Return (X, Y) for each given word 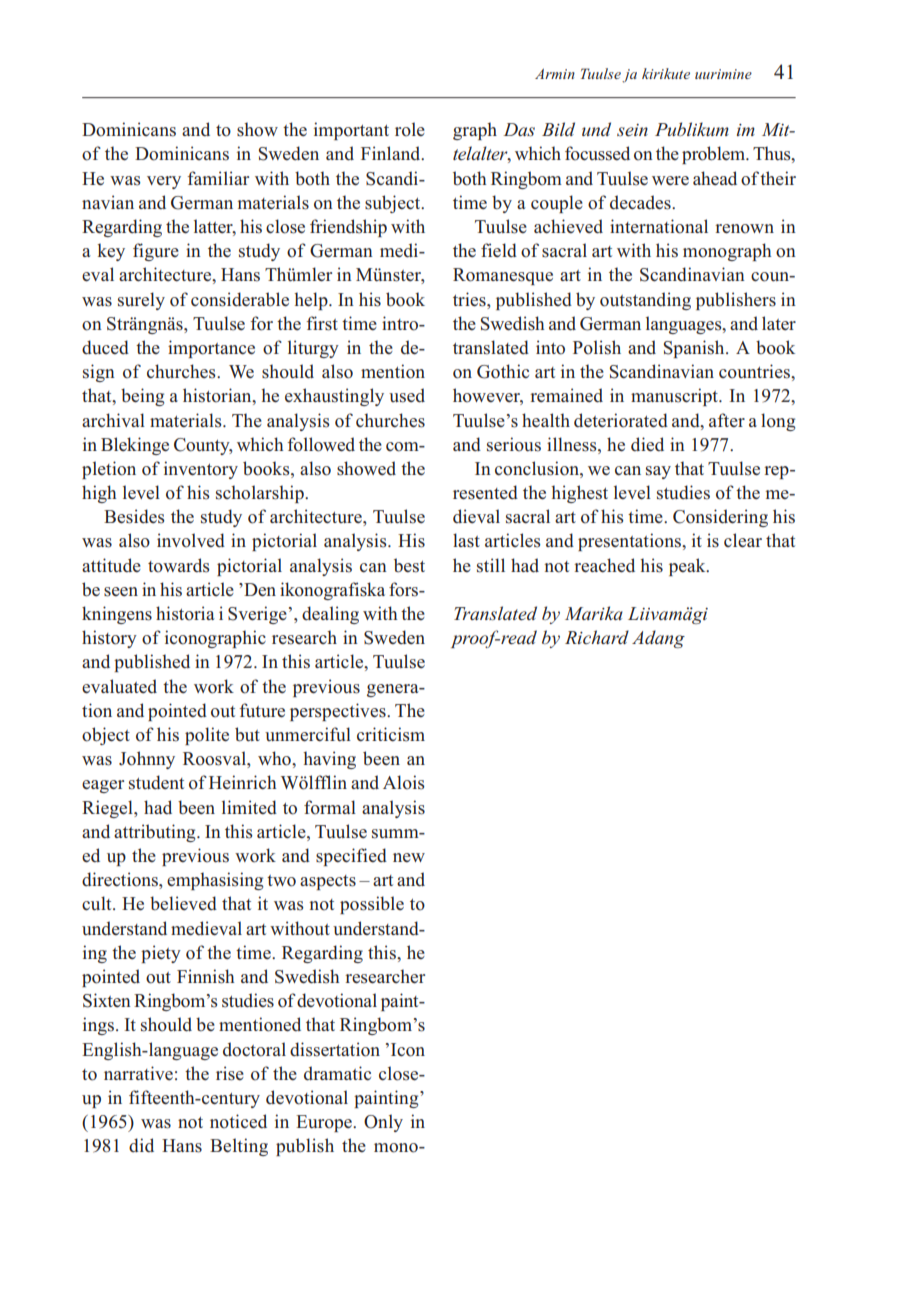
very (164, 182)
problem (715, 155)
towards (179, 565)
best (409, 565)
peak (688, 567)
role (410, 129)
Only (383, 1123)
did (141, 1145)
